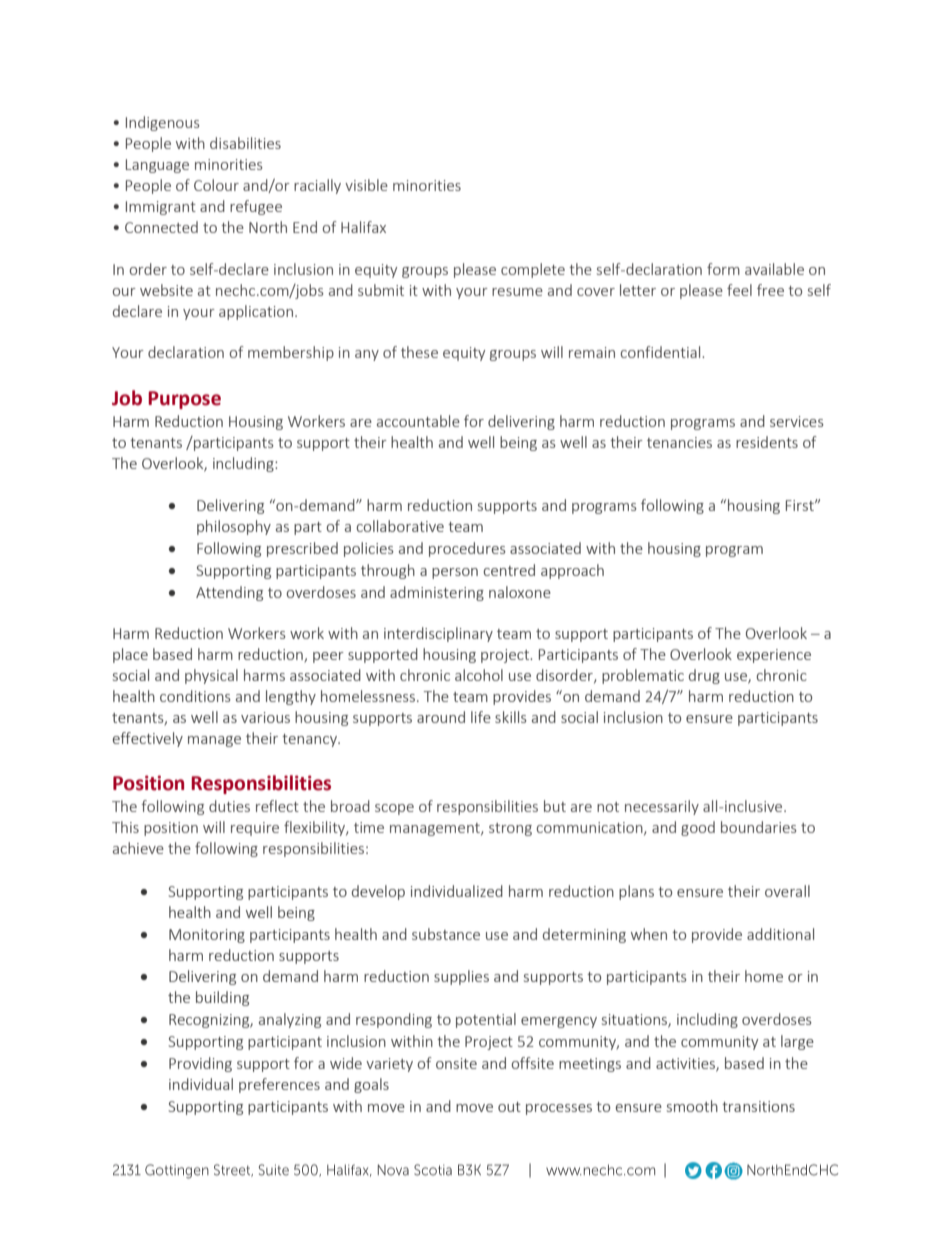  I want to click on visible, so click(366, 185).
